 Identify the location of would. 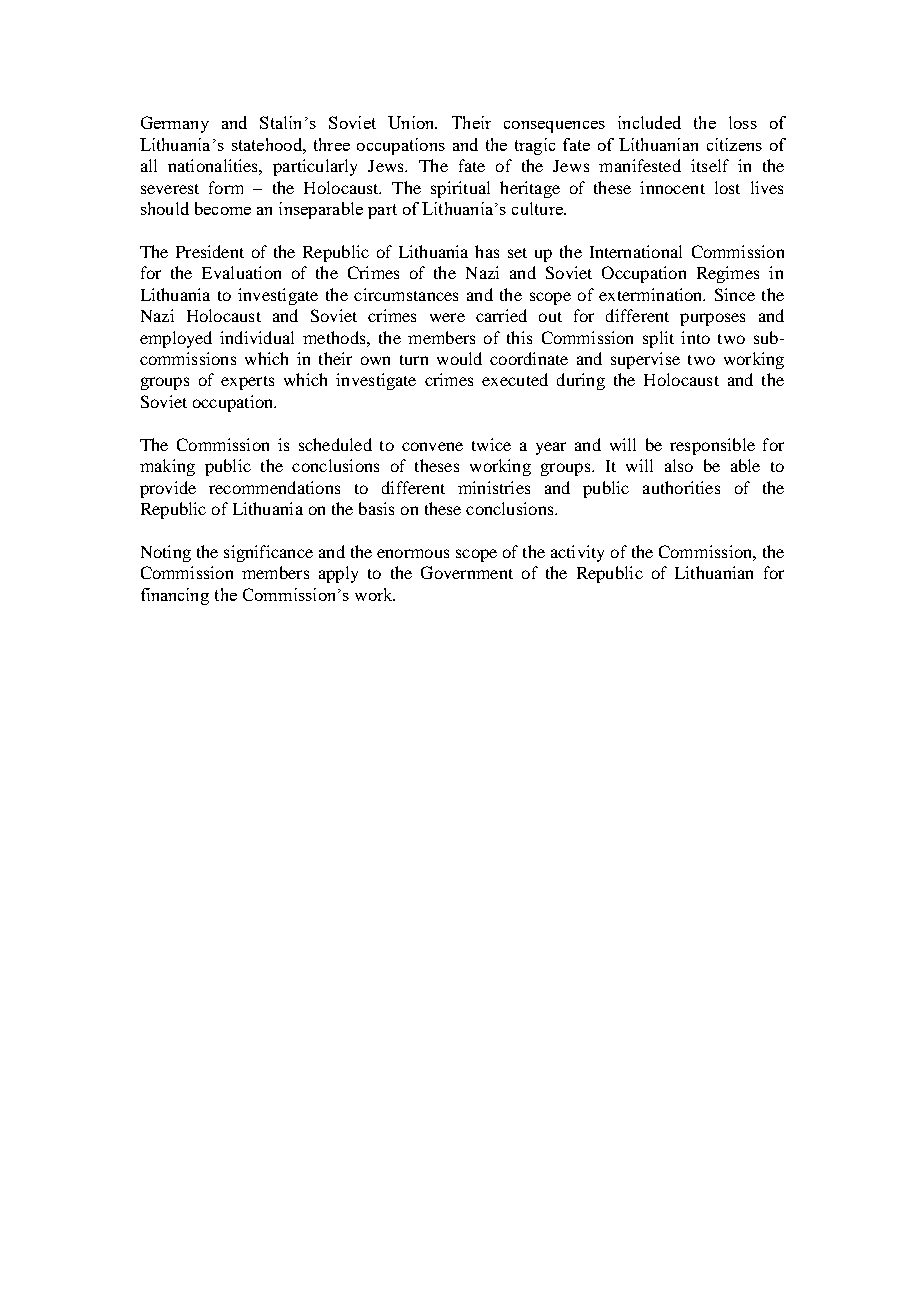
(459, 358).
